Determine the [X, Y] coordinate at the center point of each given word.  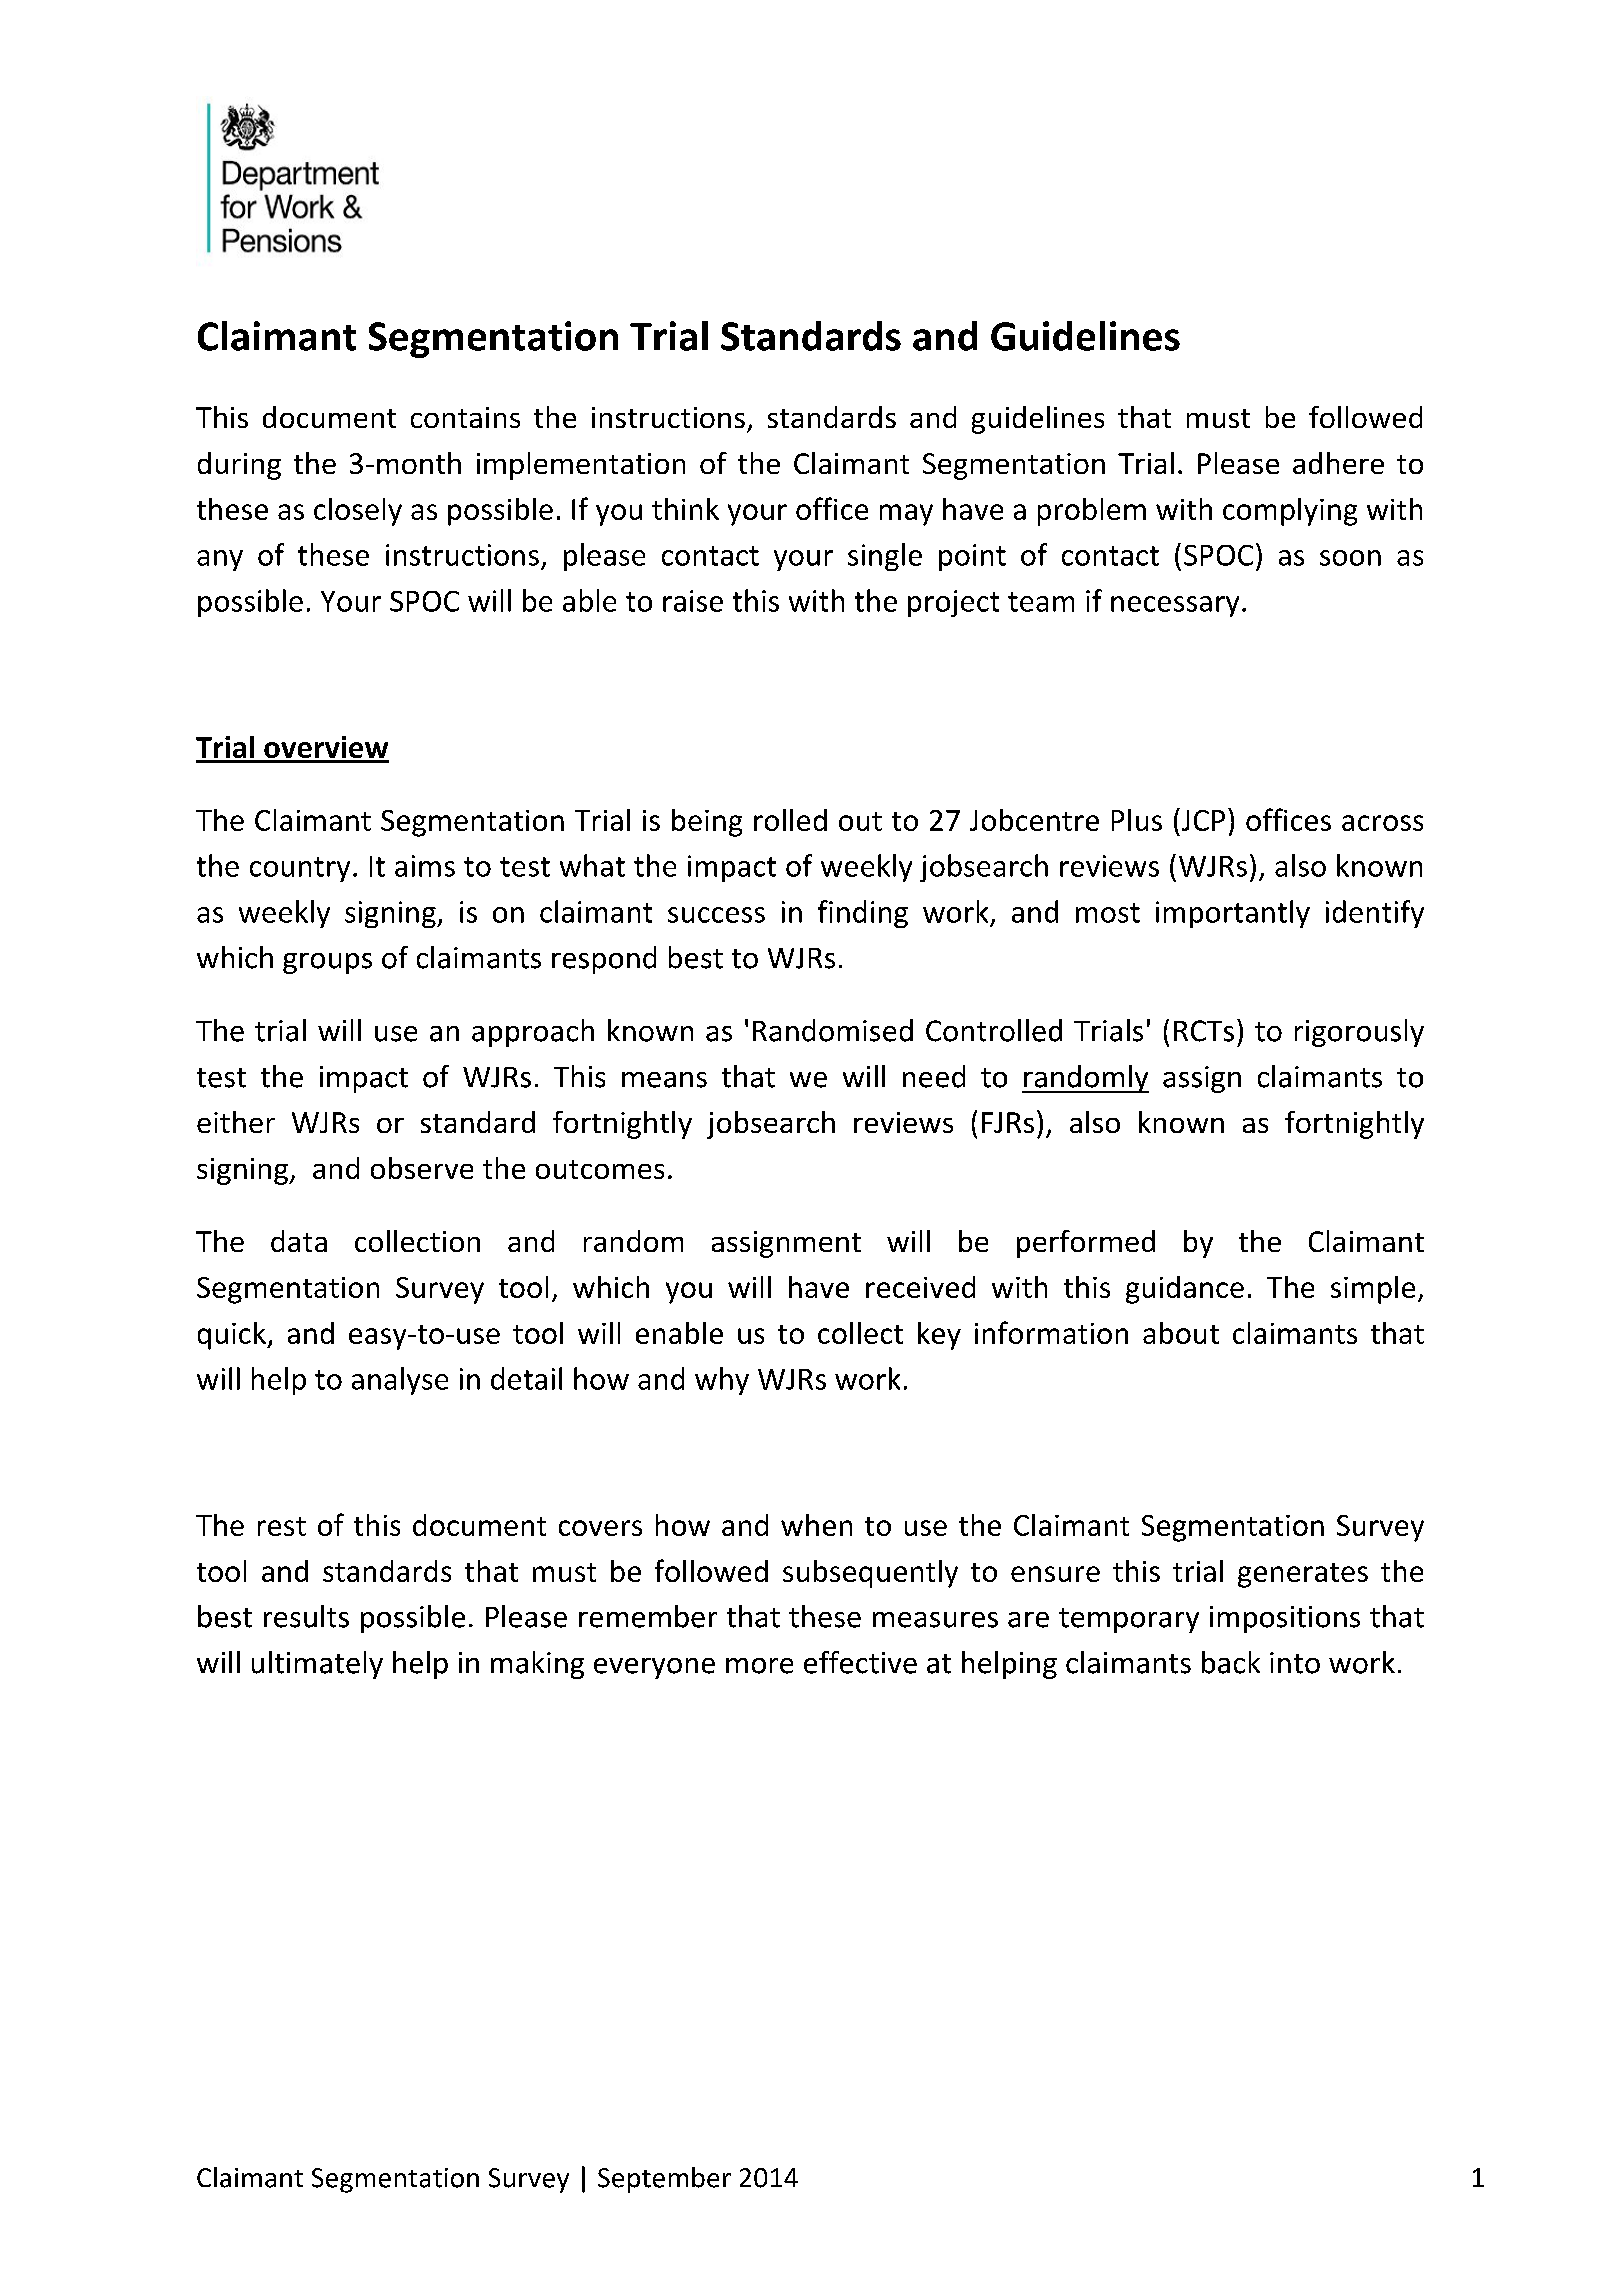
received [920, 1287]
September [664, 2180]
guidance [1185, 1290]
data [299, 1241]
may [906, 515]
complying [1290, 512]
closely [358, 512]
